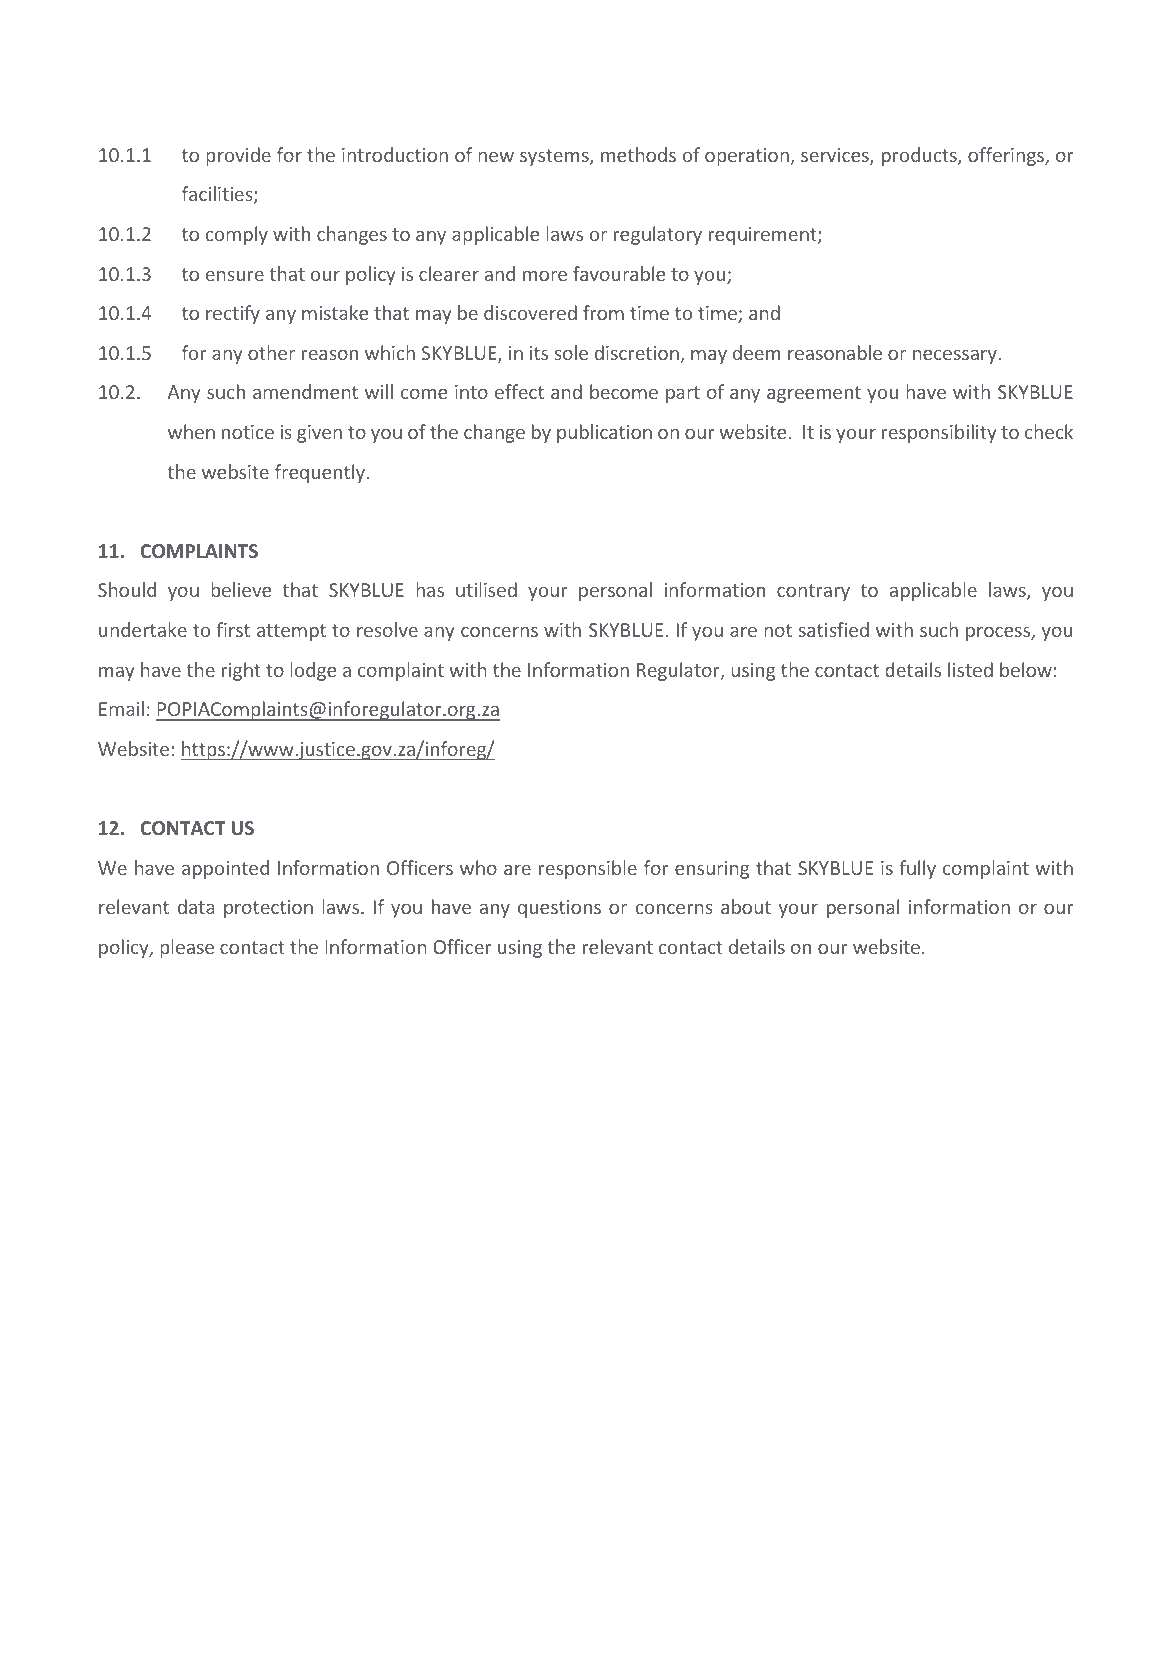 This screenshot has width=1171, height=1656. I want to click on utilised, so click(486, 589).
